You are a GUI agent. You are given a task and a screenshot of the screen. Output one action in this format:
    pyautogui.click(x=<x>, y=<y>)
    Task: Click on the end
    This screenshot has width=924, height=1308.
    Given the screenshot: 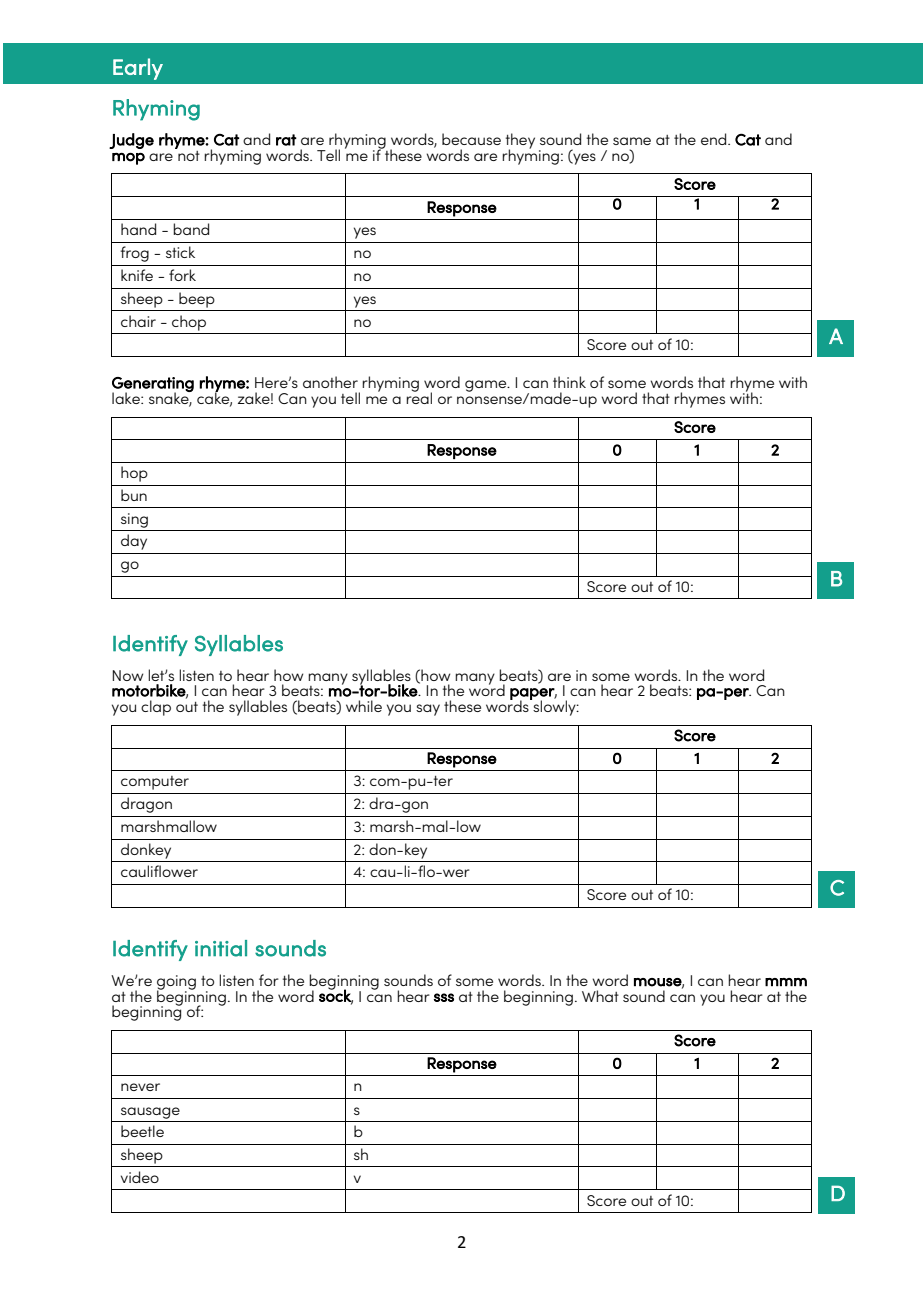 What is the action you would take?
    pyautogui.click(x=715, y=139)
